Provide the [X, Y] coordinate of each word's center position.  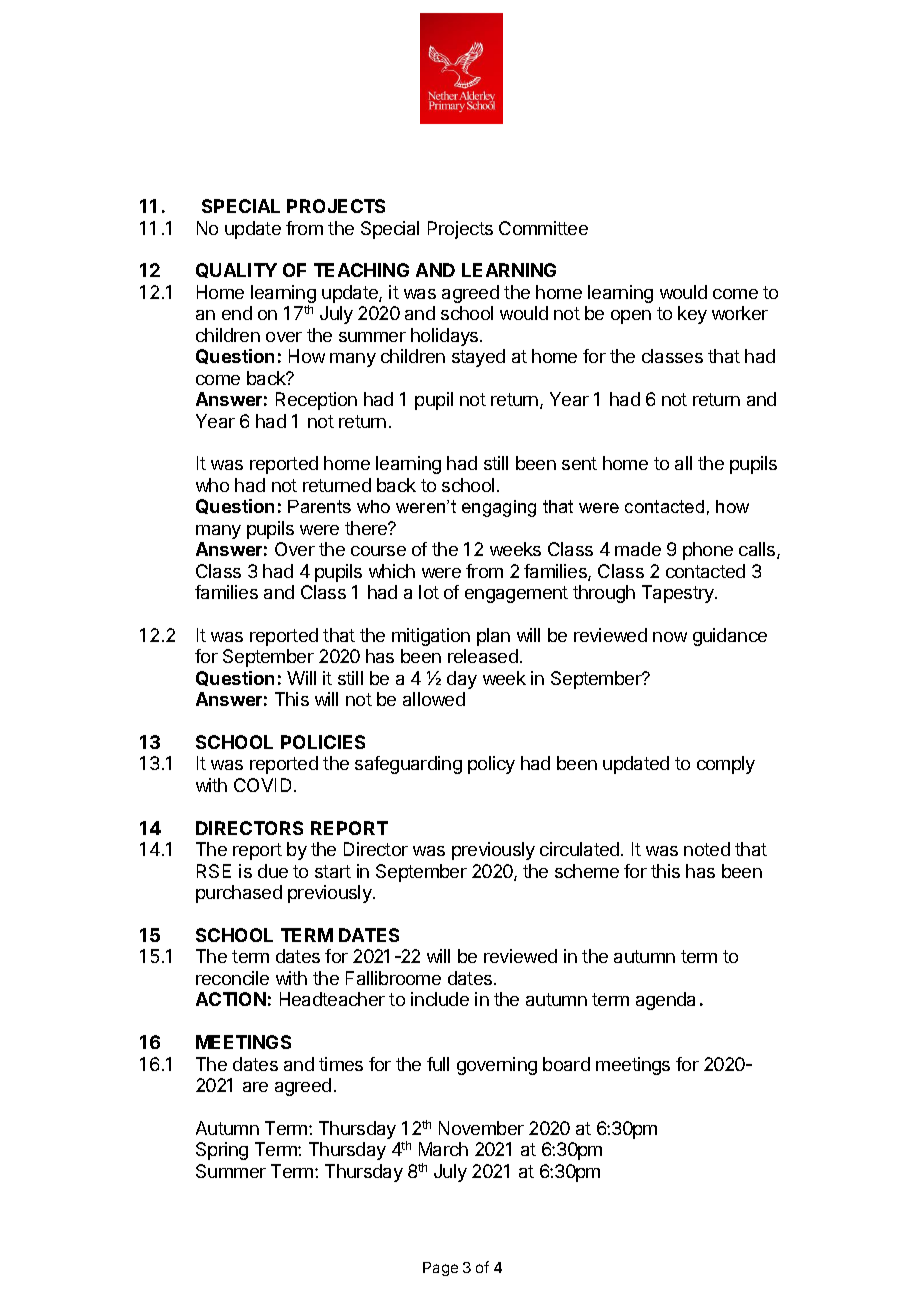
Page [440, 1269]
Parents [319, 506]
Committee [543, 228]
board [566, 1064]
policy [491, 765]
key [692, 315]
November [481, 1128]
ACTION [231, 999]
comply [726, 765]
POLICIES [323, 742]
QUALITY [236, 270]
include [440, 999]
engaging [499, 508]
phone [708, 551]
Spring [222, 1151]
